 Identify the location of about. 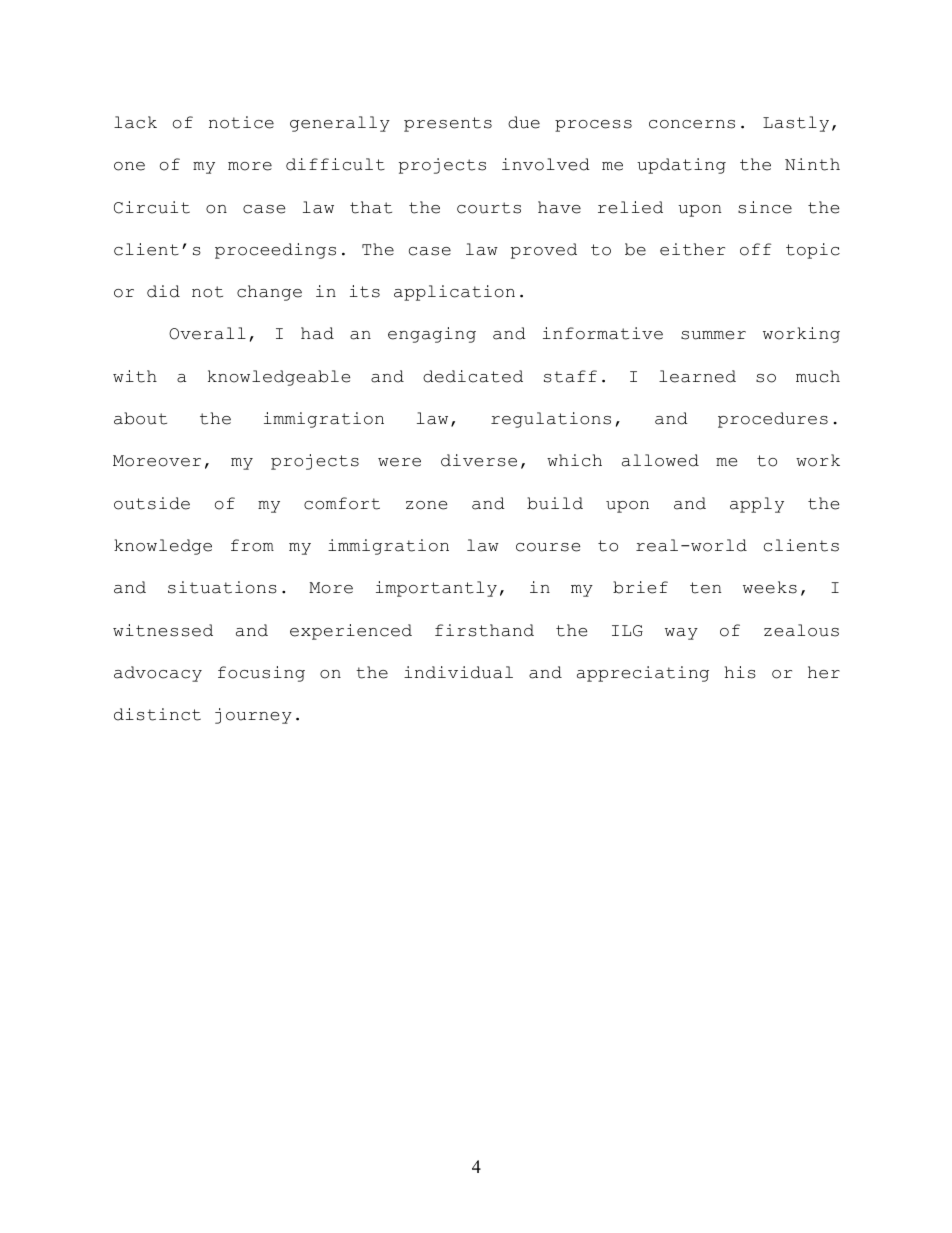
(140, 418).
